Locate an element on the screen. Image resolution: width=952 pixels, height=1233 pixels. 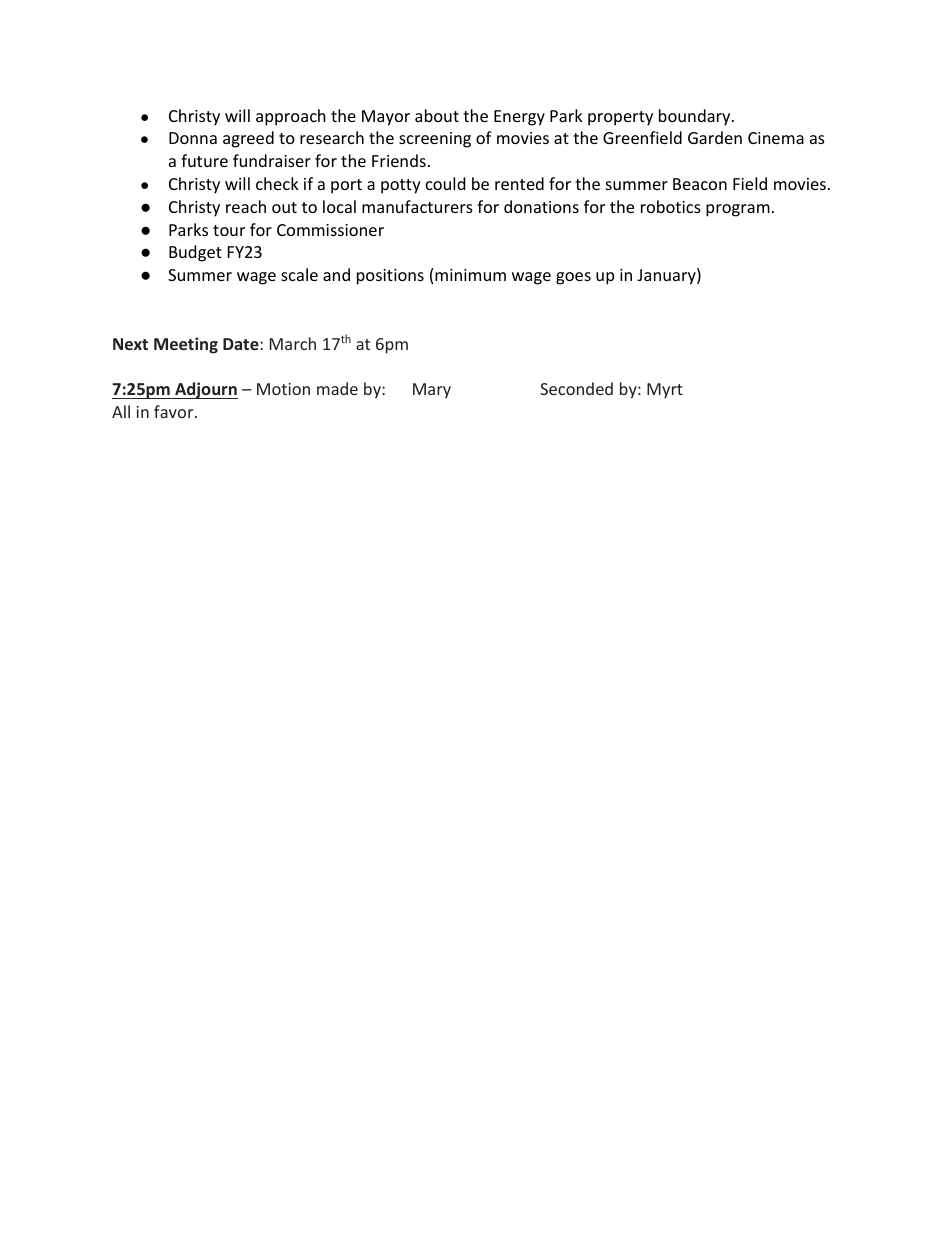
Seconded is located at coordinates (576, 388).
